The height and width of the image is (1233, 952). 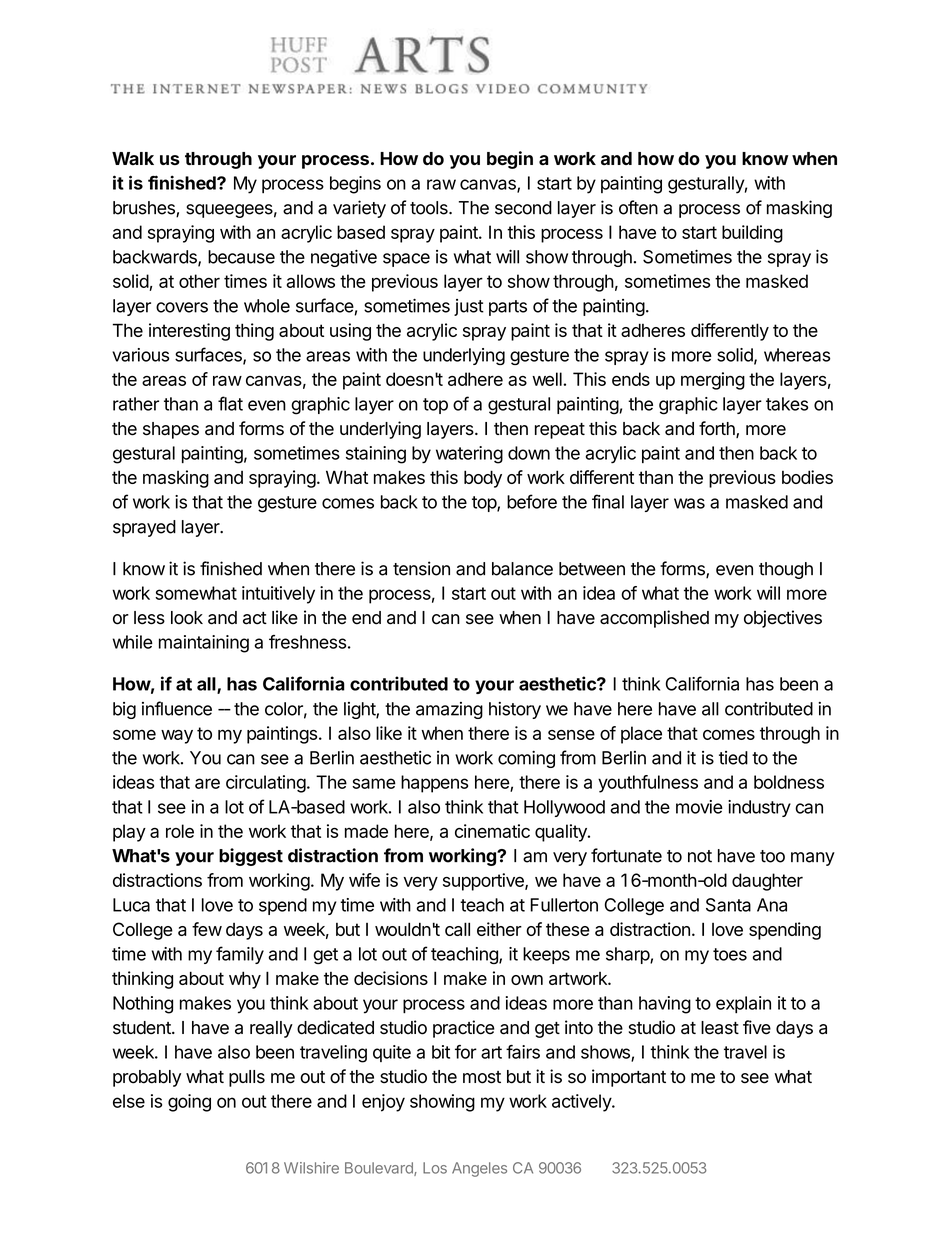 What do you see at coordinates (752, 234) in the image?
I see `building` at bounding box center [752, 234].
